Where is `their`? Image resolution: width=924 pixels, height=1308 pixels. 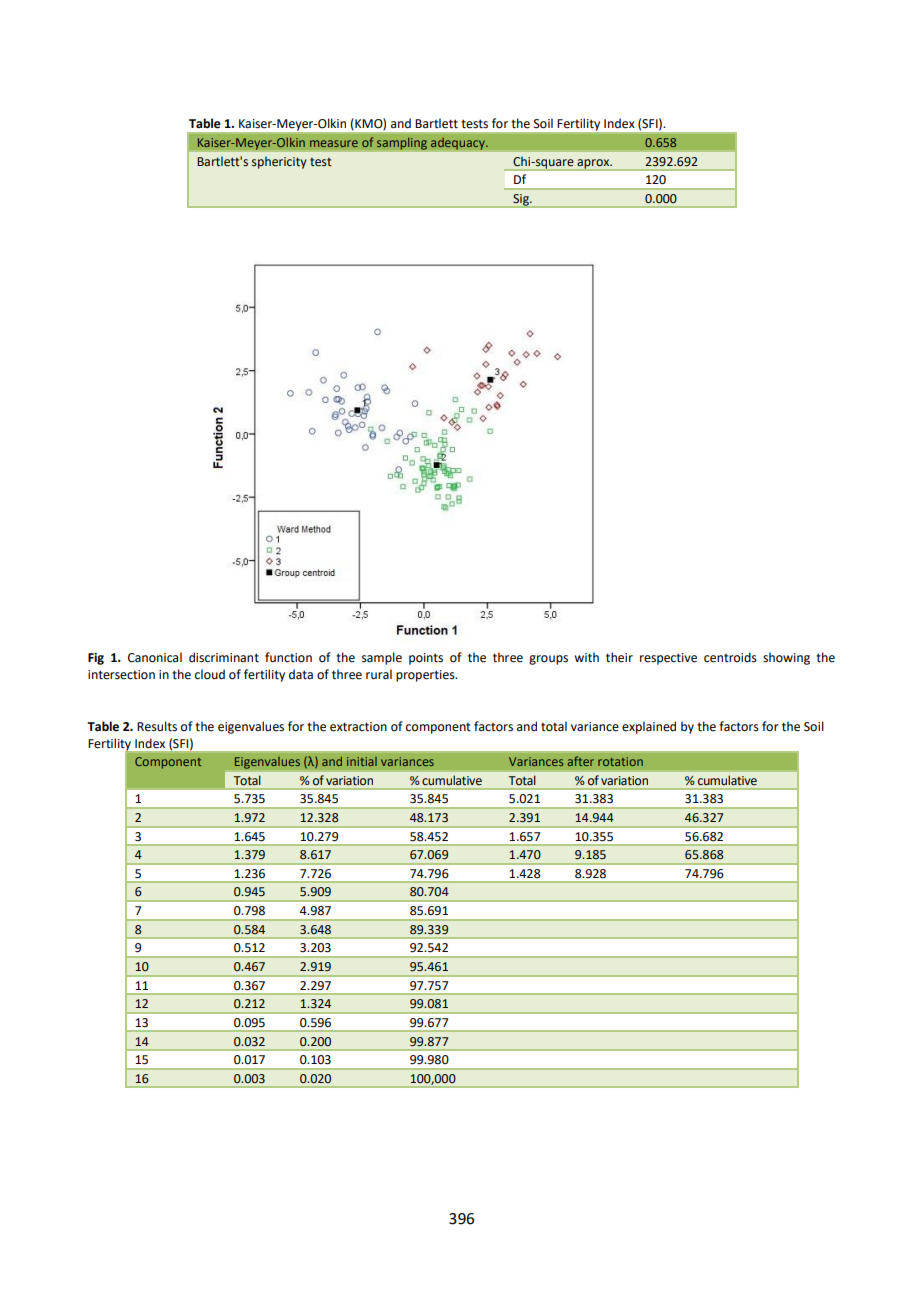
their is located at coordinates (619, 657).
